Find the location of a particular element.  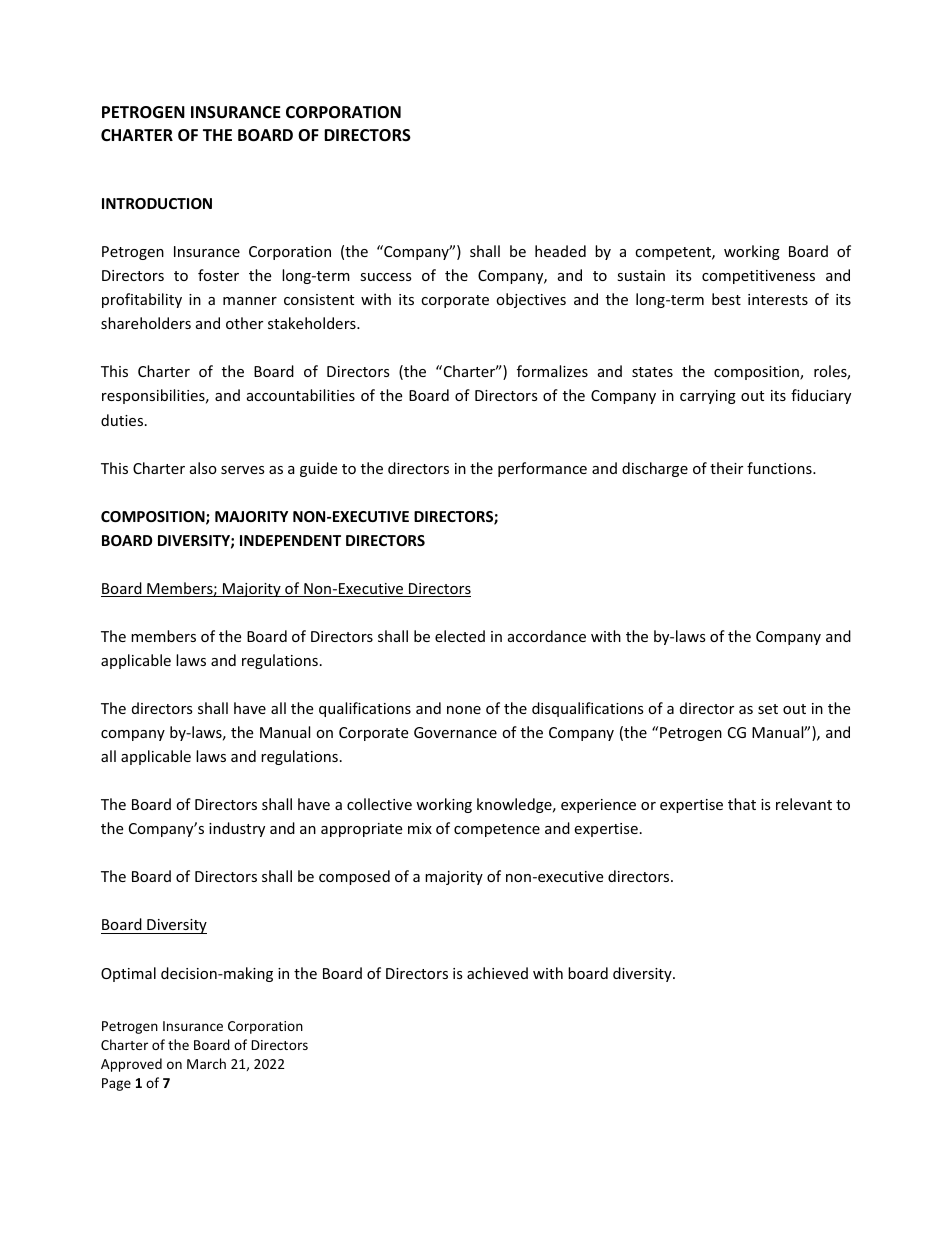

INDEPENDENT is located at coordinates (290, 540).
